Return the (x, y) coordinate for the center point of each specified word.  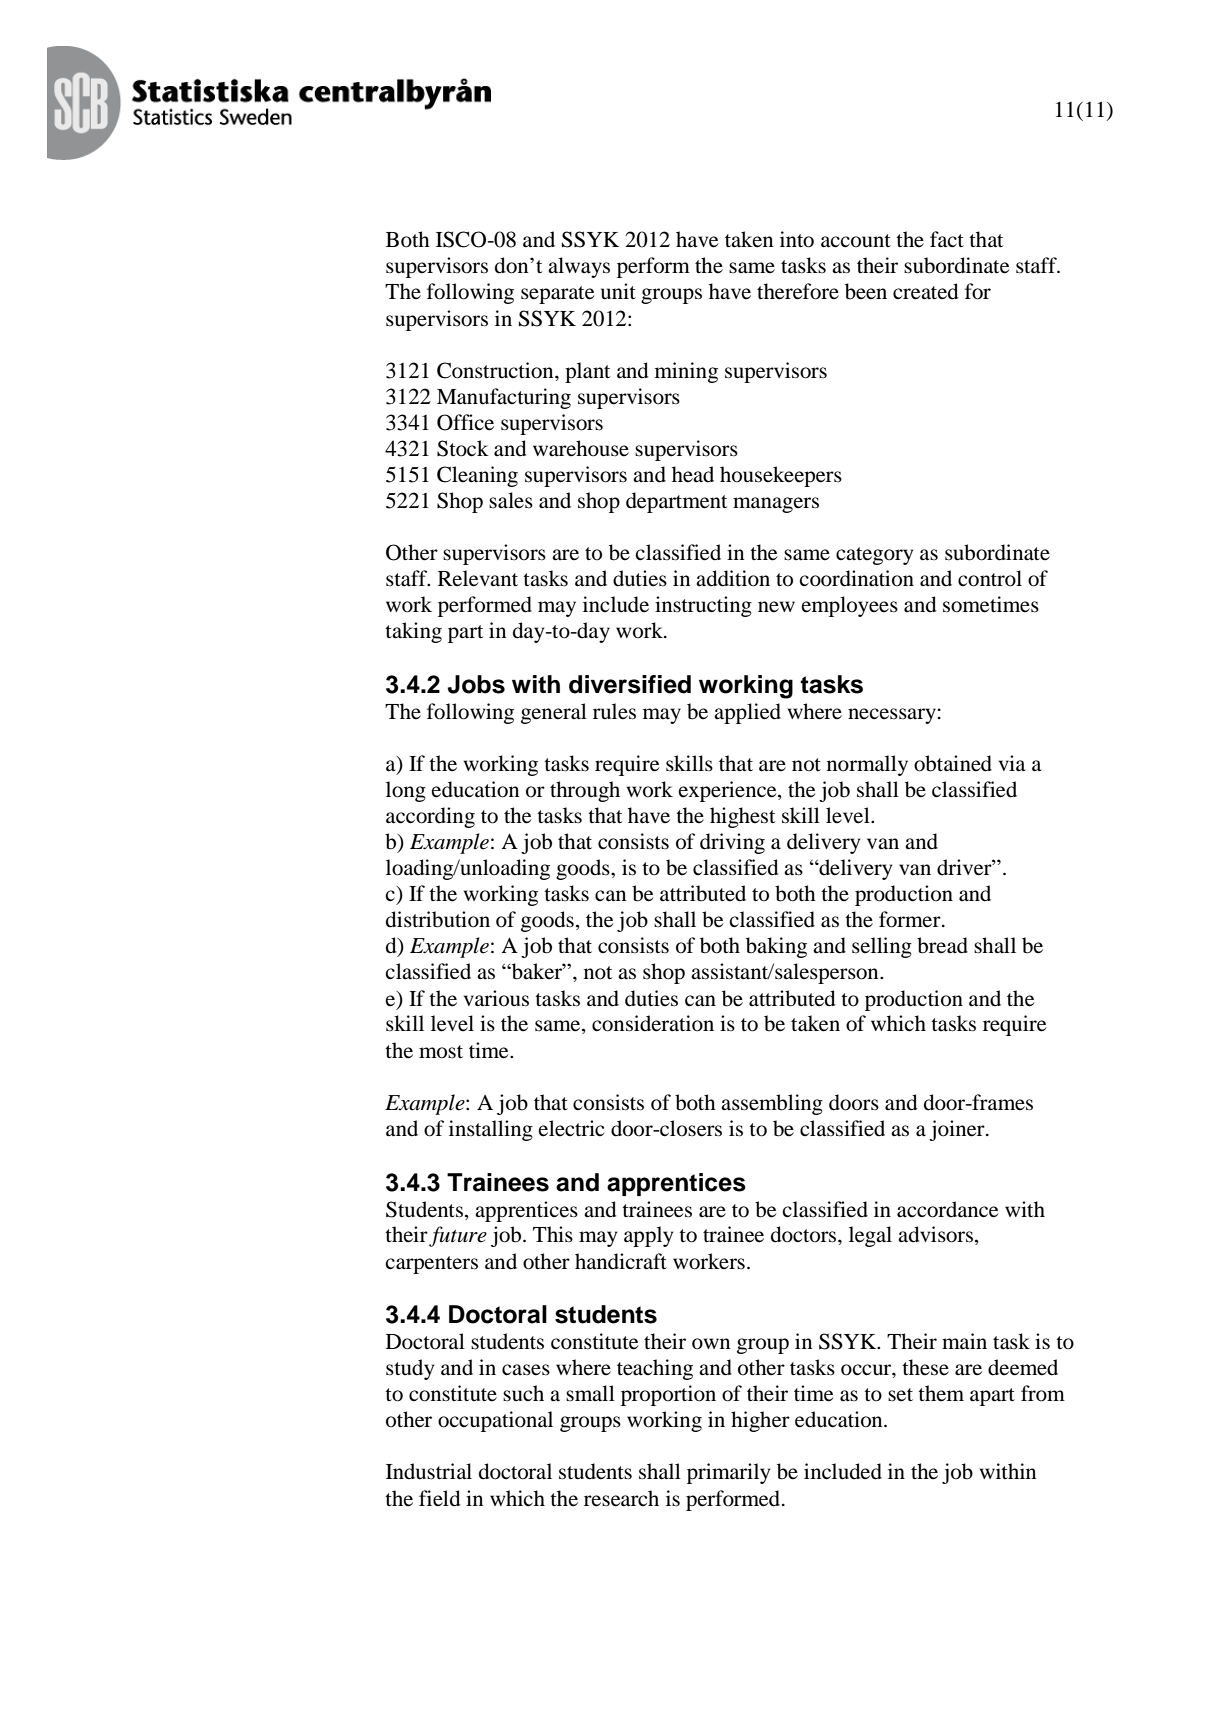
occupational (495, 1421)
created (925, 291)
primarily (728, 1473)
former (911, 919)
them (941, 1393)
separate (557, 295)
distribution (438, 919)
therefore (798, 291)
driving (732, 843)
